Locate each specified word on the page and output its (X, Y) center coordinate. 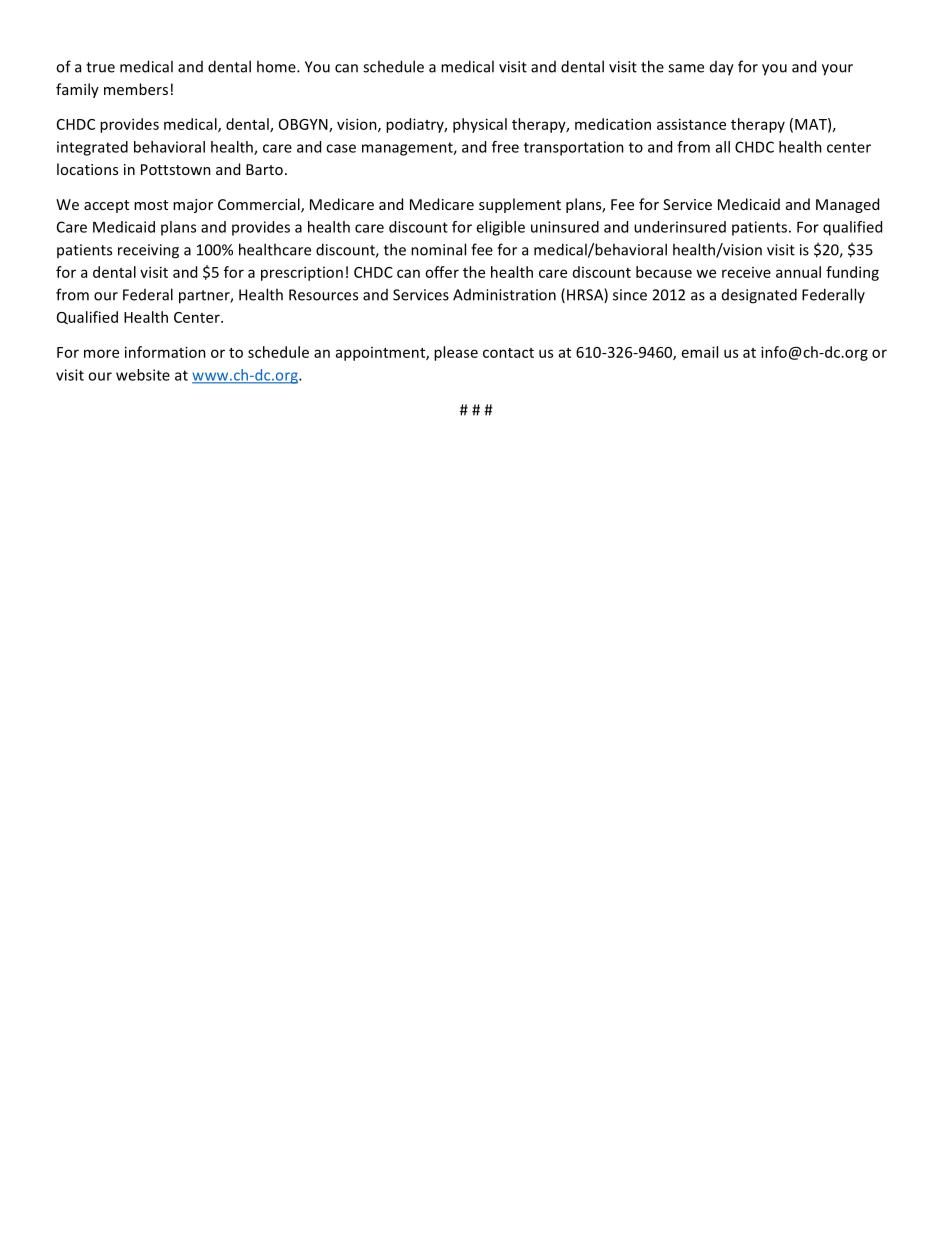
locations (87, 169)
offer (442, 272)
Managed (847, 205)
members (136, 89)
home (277, 66)
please (456, 353)
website (143, 375)
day (722, 68)
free (505, 147)
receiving (148, 251)
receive (746, 272)
